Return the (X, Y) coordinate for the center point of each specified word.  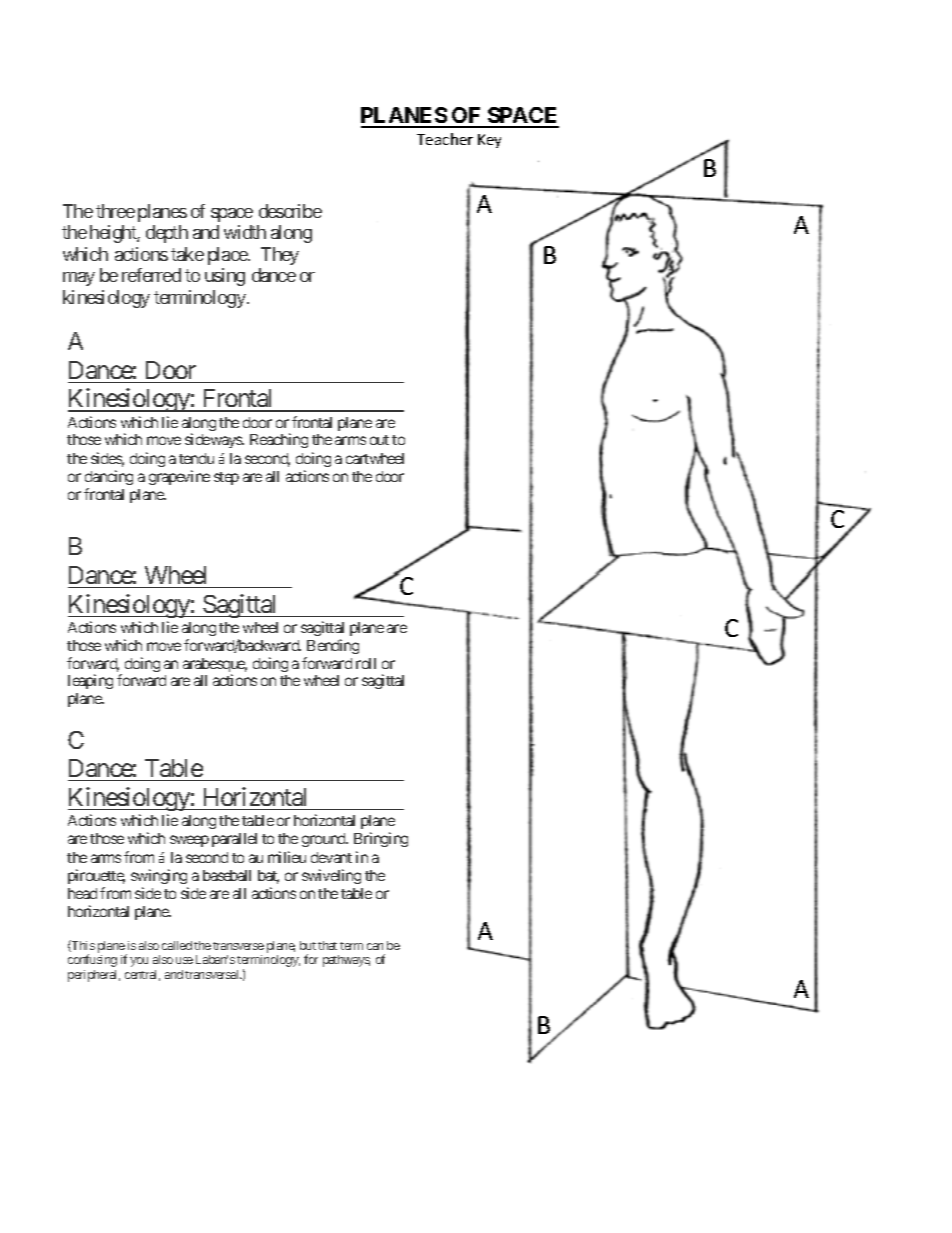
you (139, 962)
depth (167, 234)
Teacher (445, 139)
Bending (333, 646)
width (245, 232)
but (308, 945)
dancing (109, 479)
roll (366, 663)
